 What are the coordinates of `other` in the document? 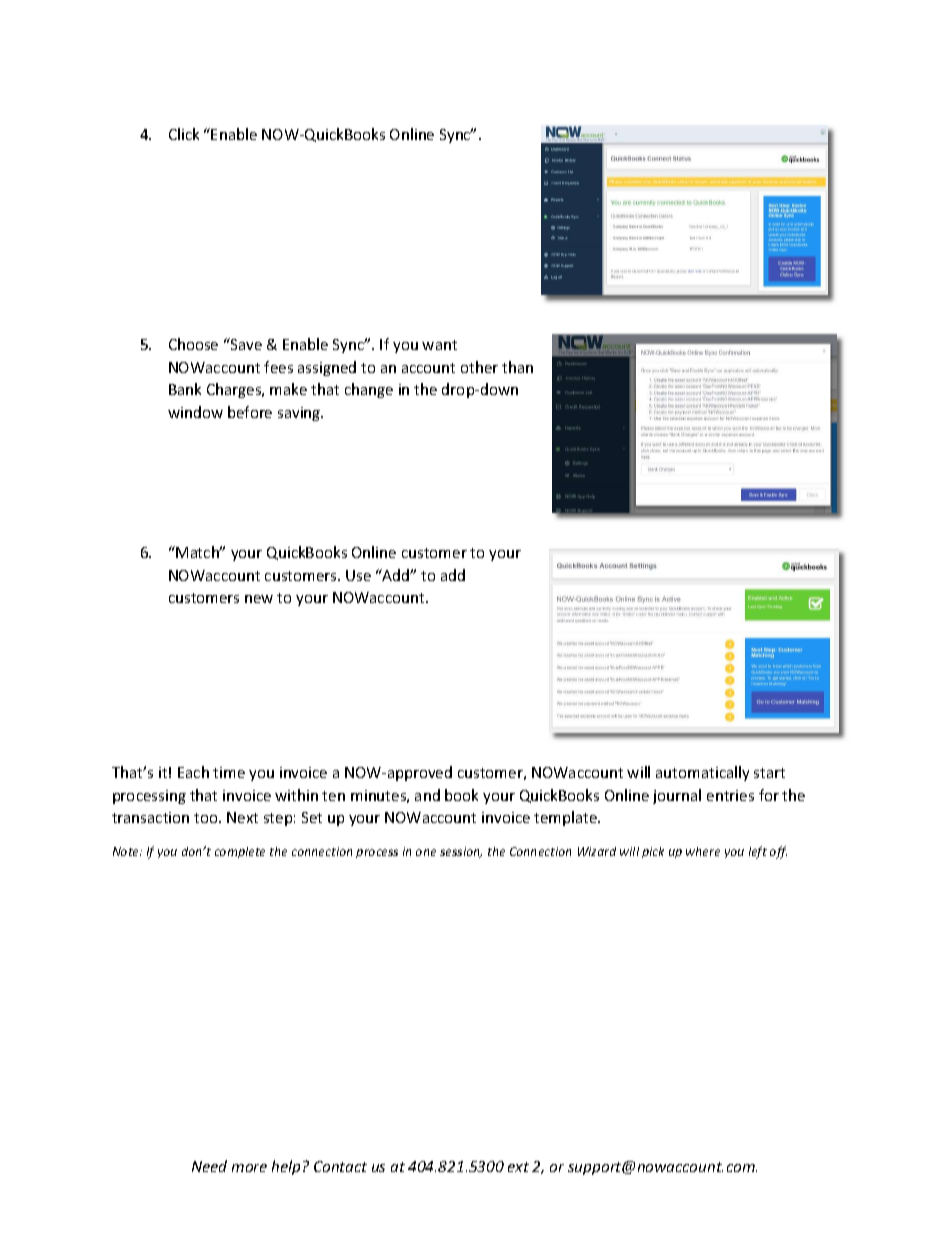 It's located at (479, 367).
